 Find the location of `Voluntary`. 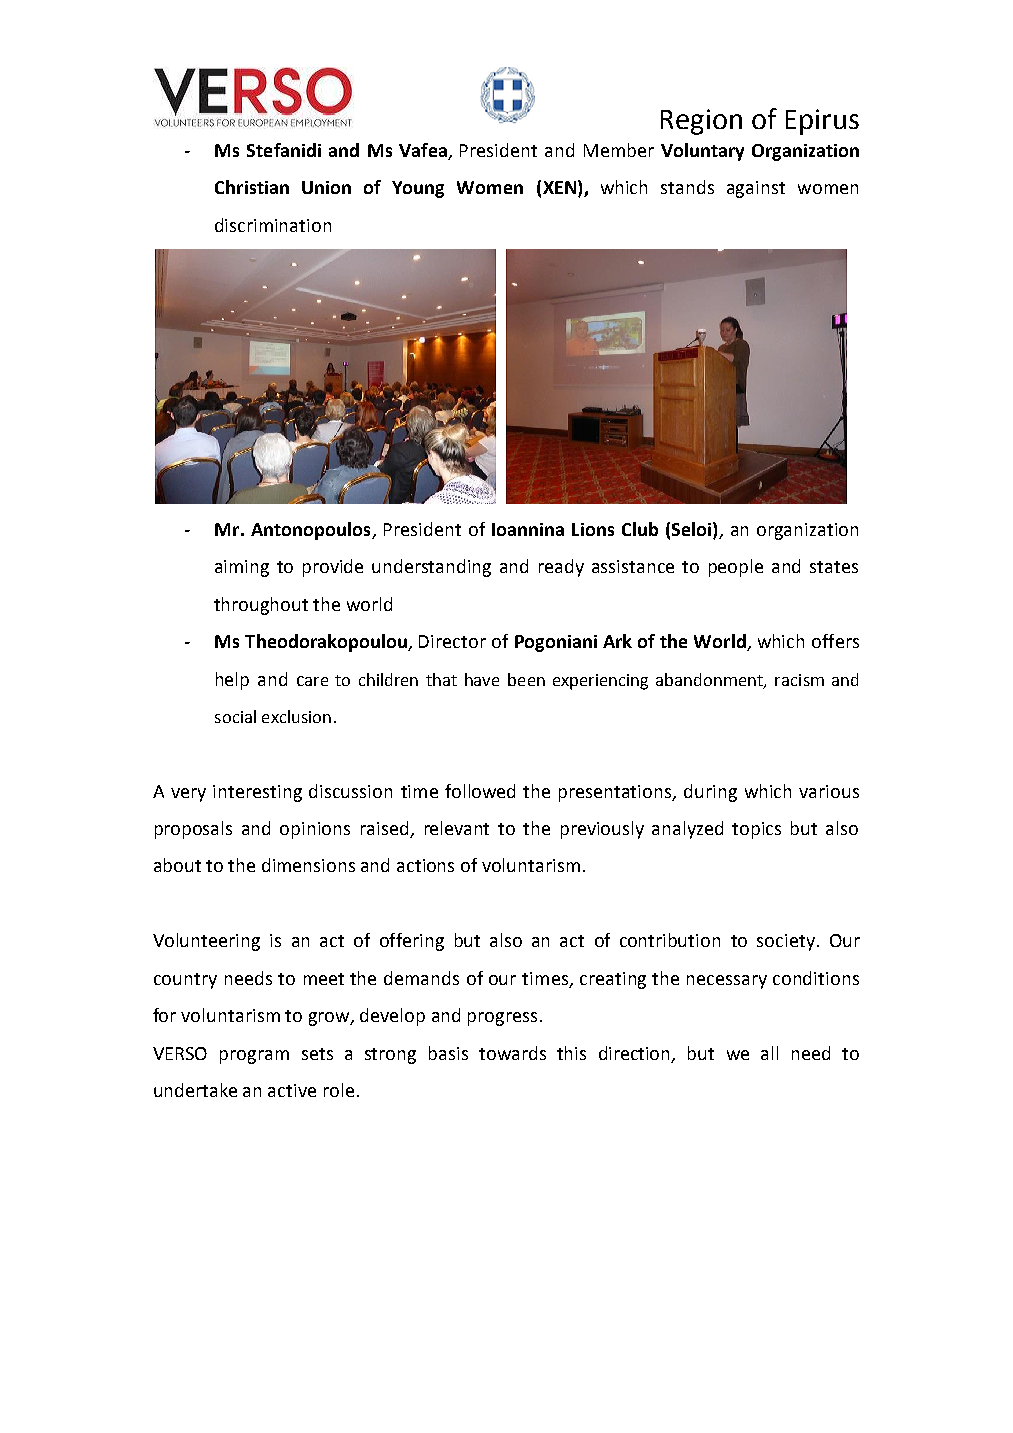

Voluntary is located at coordinates (702, 152).
